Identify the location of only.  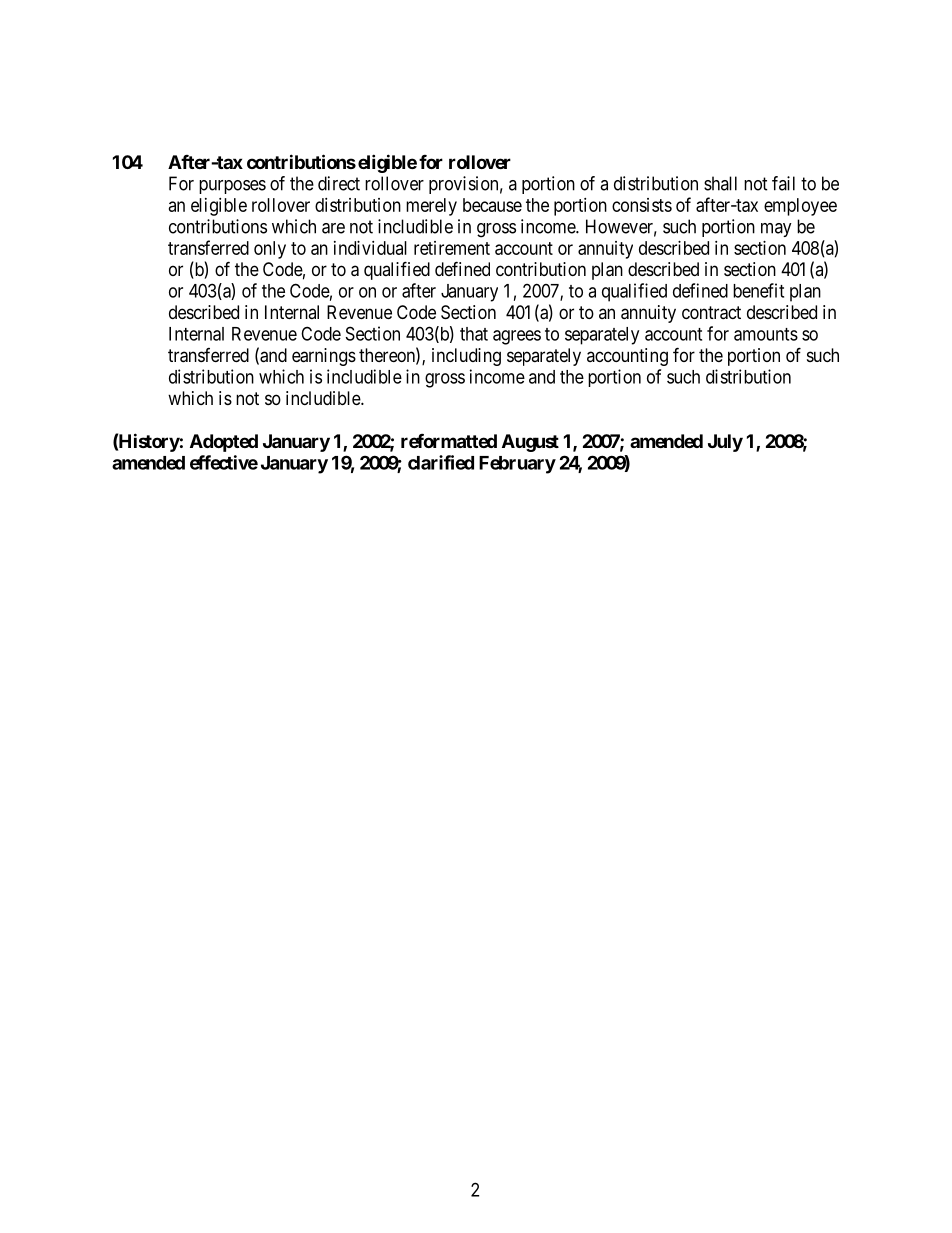
(270, 250).
